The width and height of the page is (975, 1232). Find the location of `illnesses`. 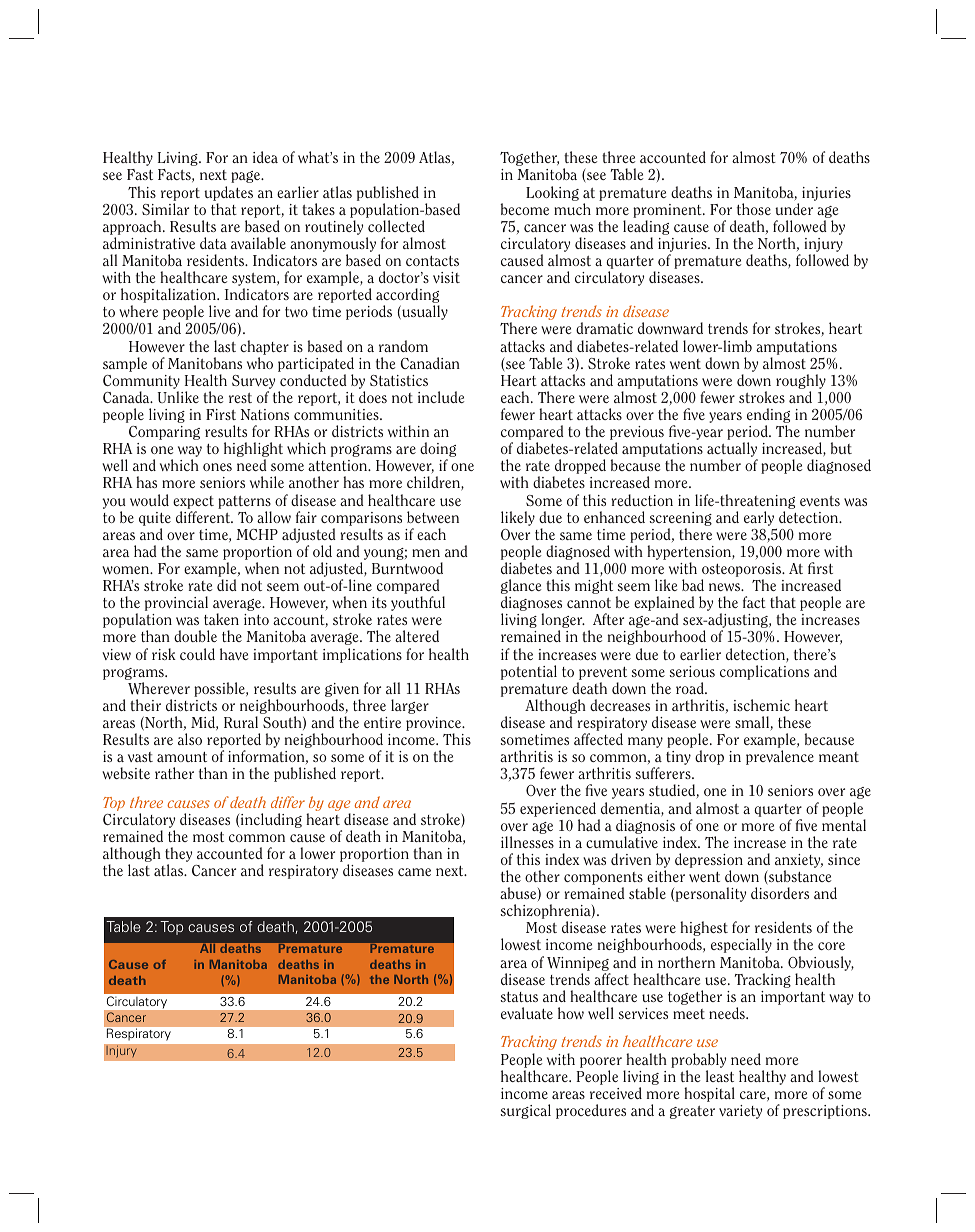

illnesses is located at coordinates (527, 842).
